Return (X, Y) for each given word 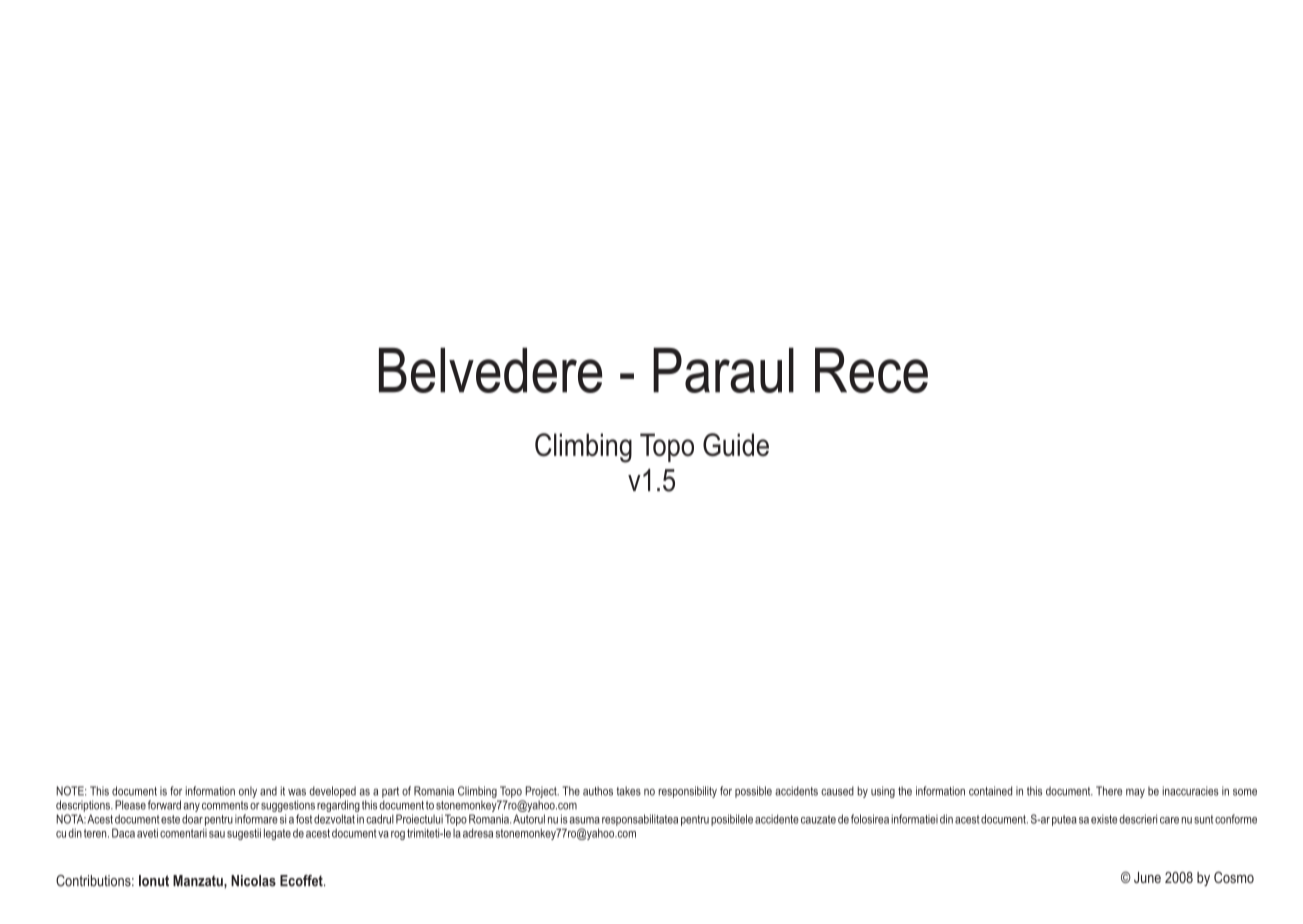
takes (628, 791)
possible (753, 792)
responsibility (687, 792)
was (297, 792)
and (268, 791)
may (1135, 793)
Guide (736, 445)
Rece (871, 370)
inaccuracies (1190, 791)
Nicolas (253, 881)
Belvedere (490, 370)
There (1109, 791)
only (248, 792)
